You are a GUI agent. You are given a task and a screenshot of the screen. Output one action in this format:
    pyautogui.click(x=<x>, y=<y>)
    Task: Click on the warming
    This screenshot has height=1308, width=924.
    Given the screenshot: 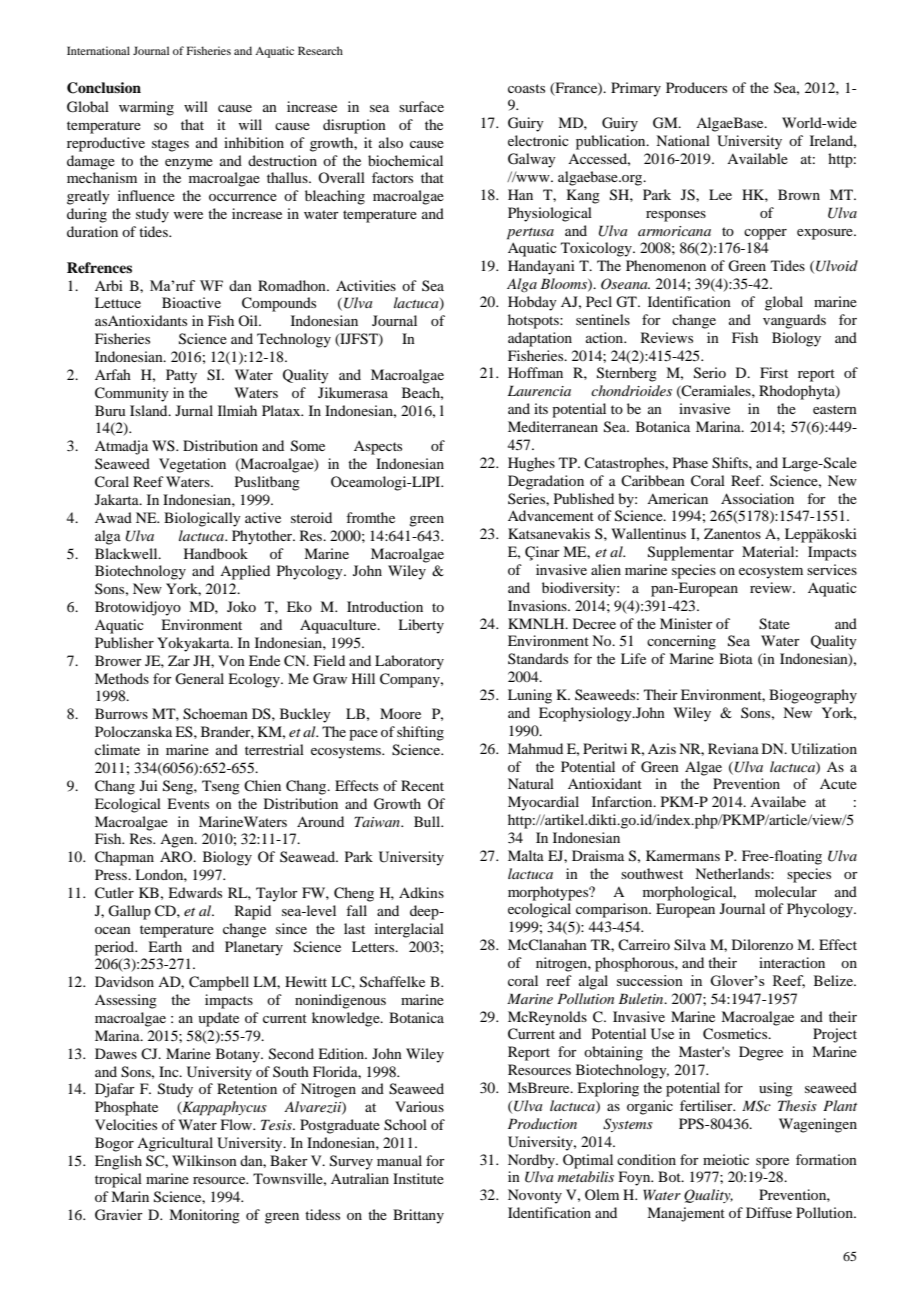 What is the action you would take?
    pyautogui.click(x=146, y=108)
